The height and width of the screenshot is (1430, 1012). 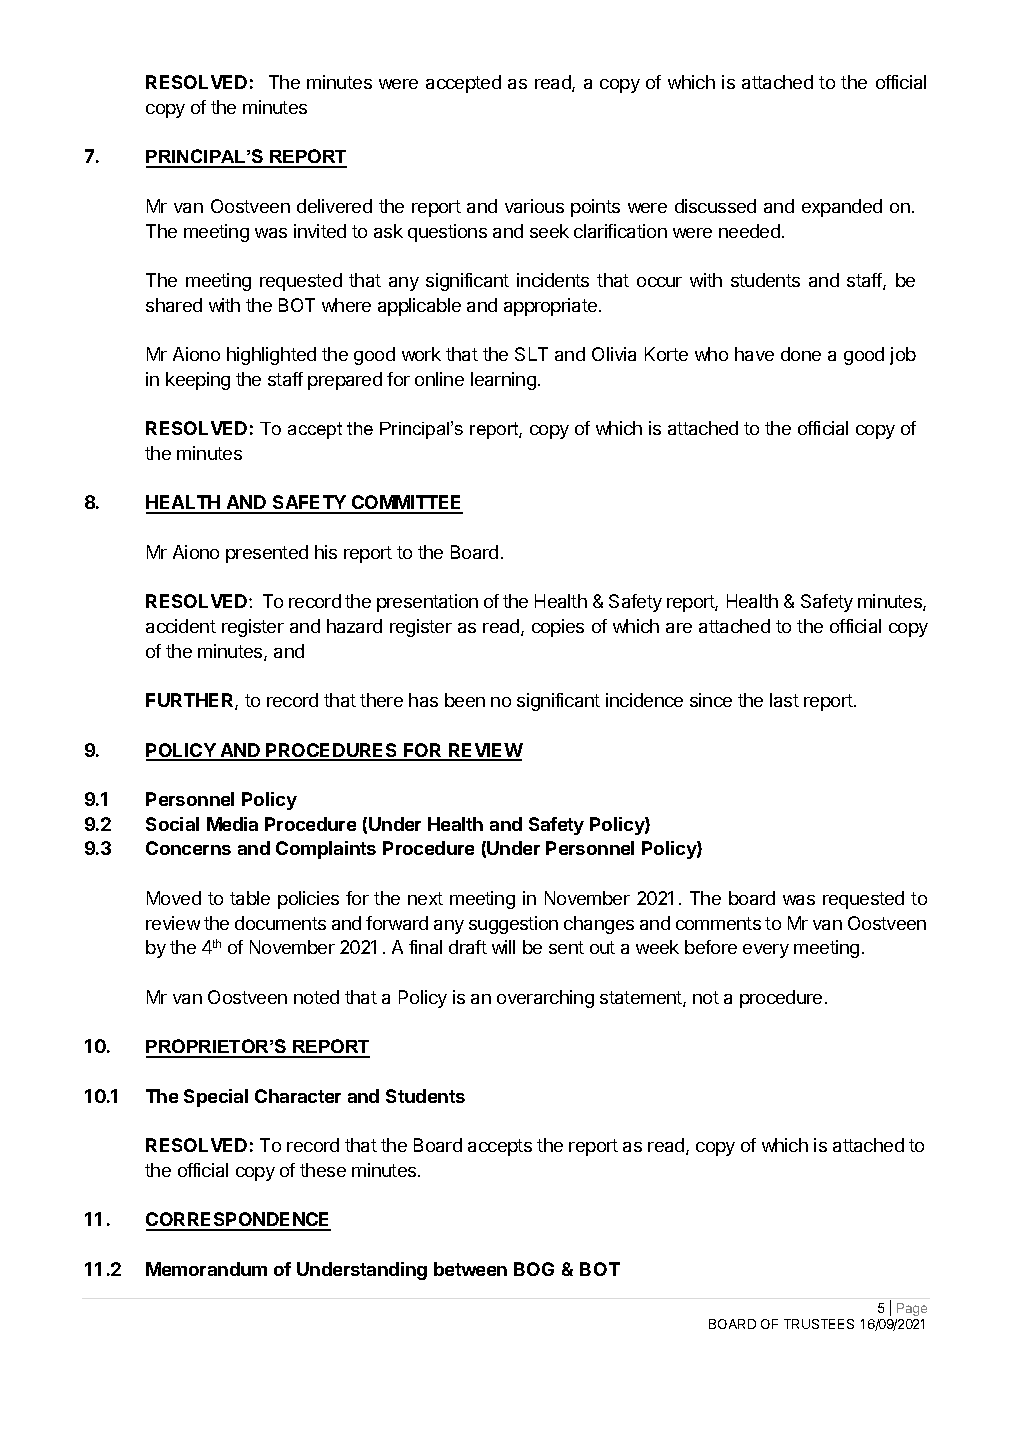 What do you see at coordinates (534, 1269) in the screenshot?
I see `BOG` at bounding box center [534, 1269].
